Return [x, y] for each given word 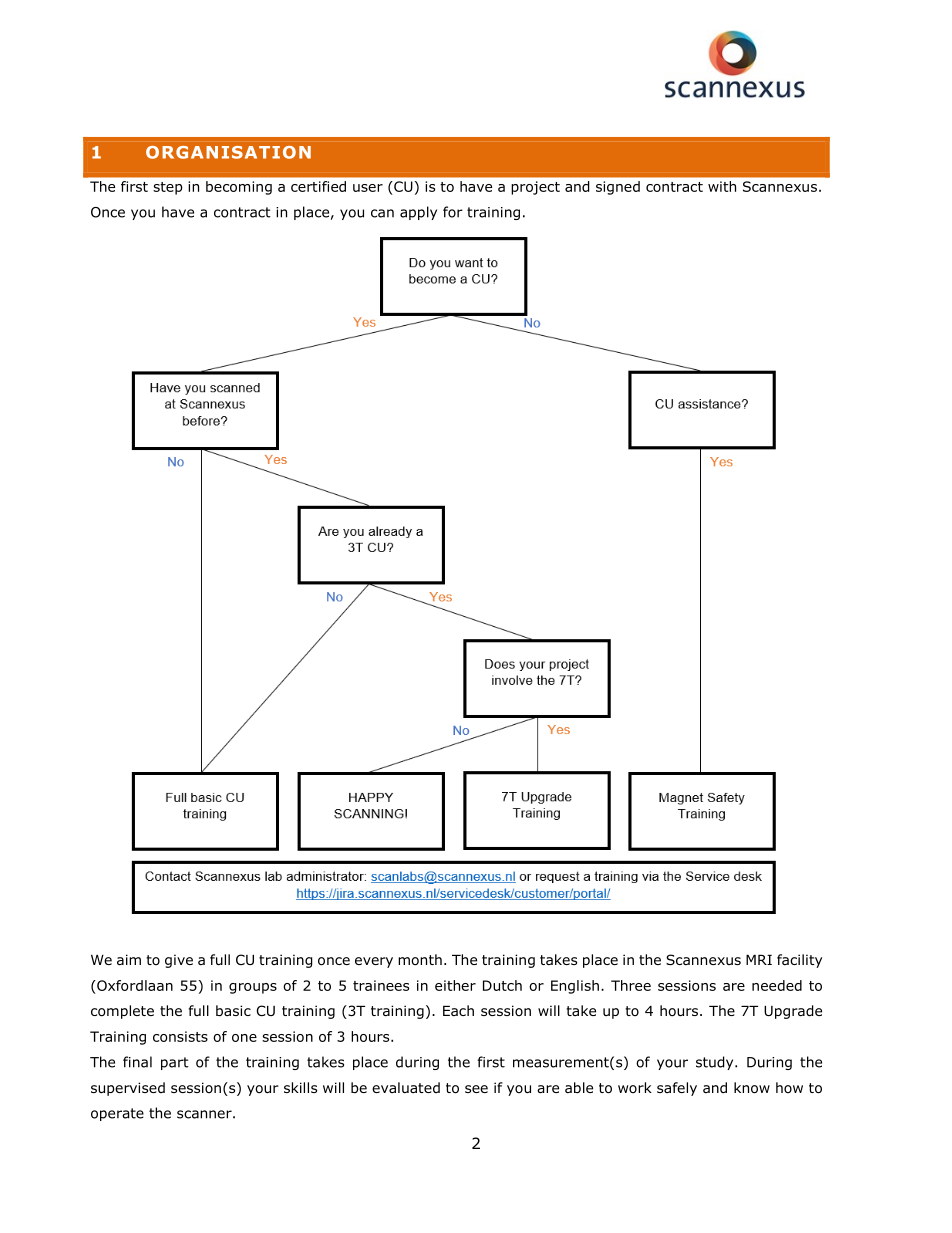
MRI [759, 960]
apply [418, 213]
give [179, 961]
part [175, 1063]
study [716, 1063]
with [722, 186]
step [168, 188]
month [420, 960]
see [476, 1089]
